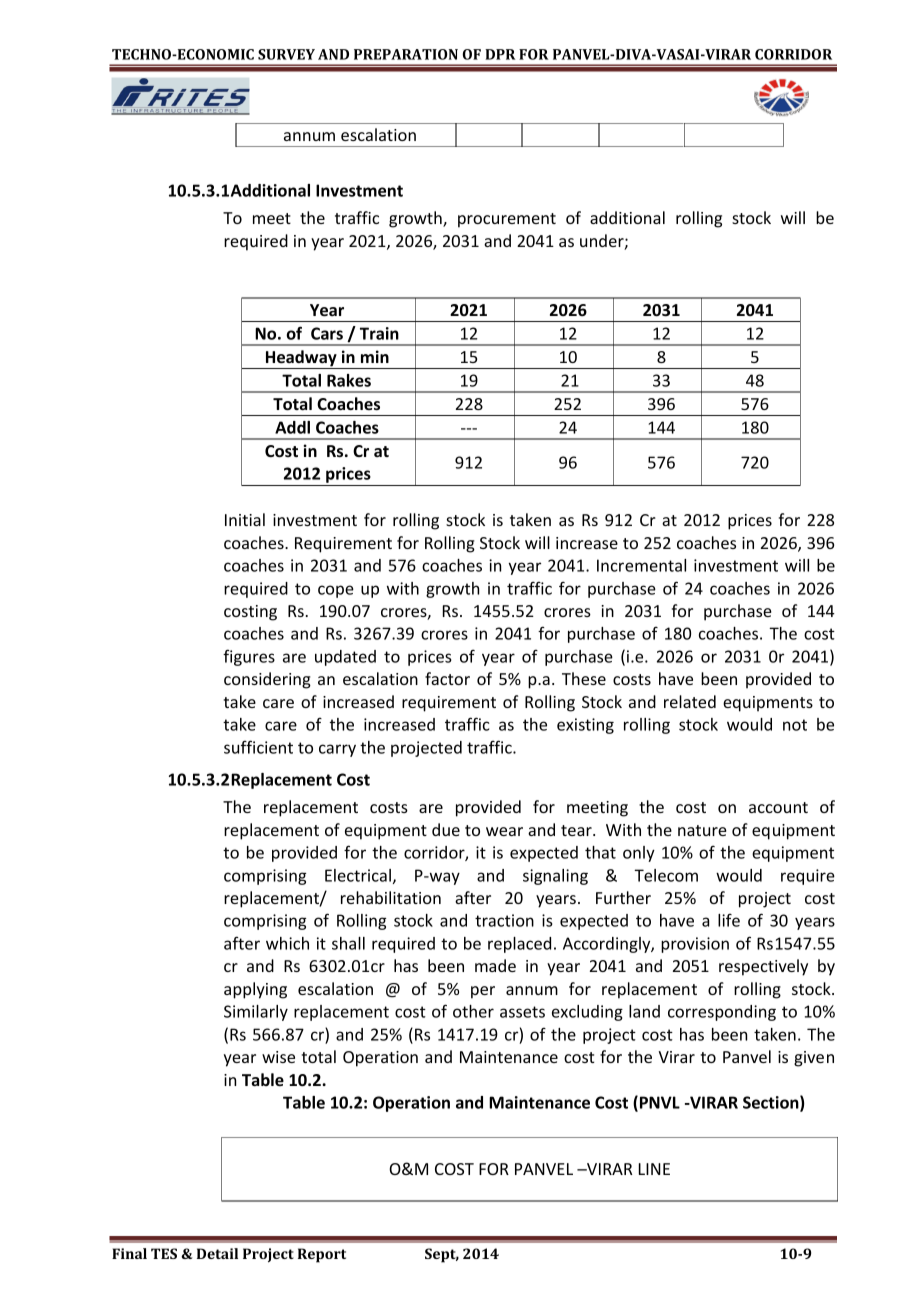 The image size is (924, 1307). What do you see at coordinates (690, 701) in the image?
I see `related` at bounding box center [690, 701].
